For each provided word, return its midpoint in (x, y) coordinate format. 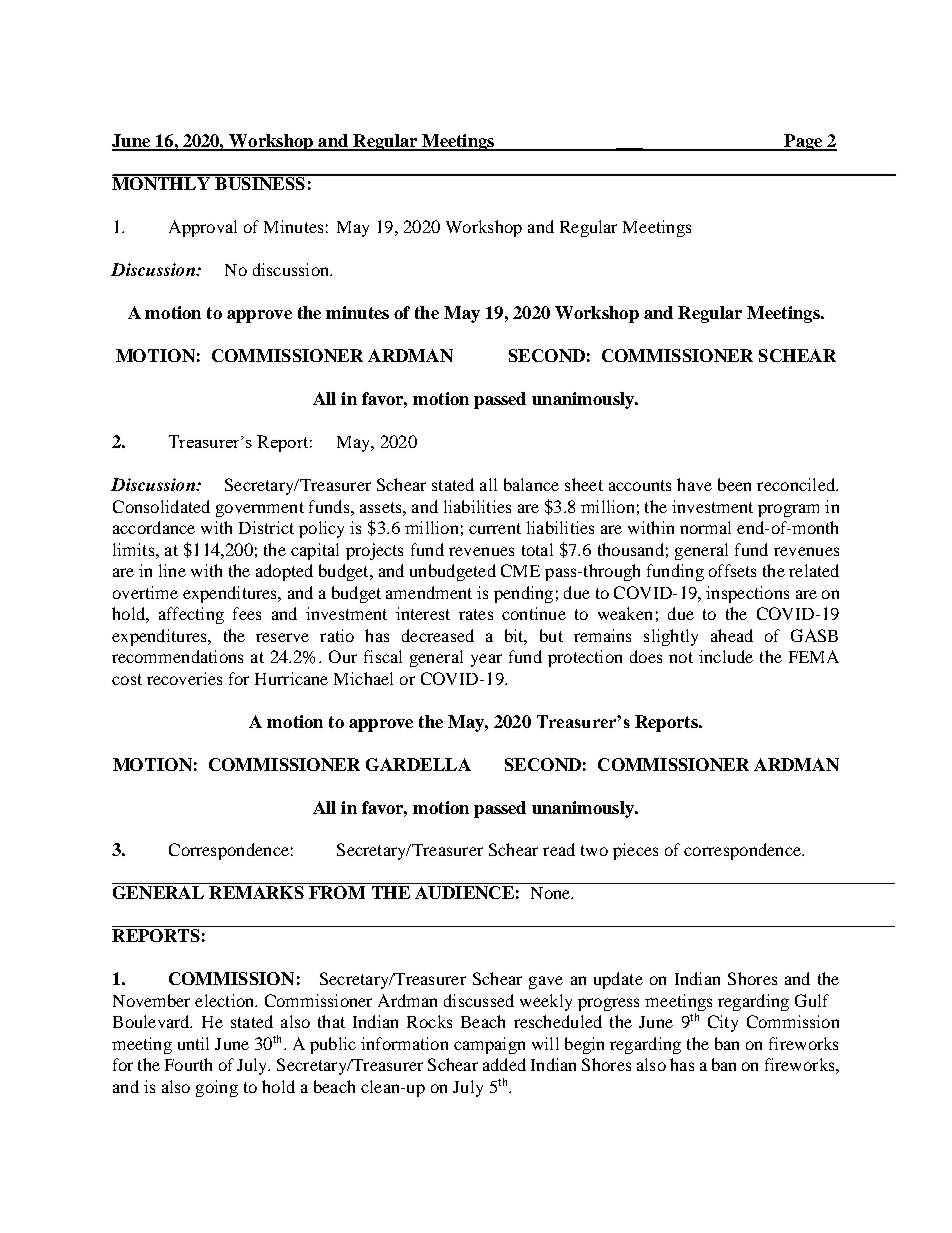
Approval (203, 228)
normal (705, 527)
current (495, 528)
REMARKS (256, 892)
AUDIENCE (464, 892)
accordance (154, 527)
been (734, 484)
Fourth (188, 1064)
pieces (635, 851)
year (486, 660)
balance (531, 484)
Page (803, 142)
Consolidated (161, 506)
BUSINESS (260, 182)
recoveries (184, 678)
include (726, 656)
